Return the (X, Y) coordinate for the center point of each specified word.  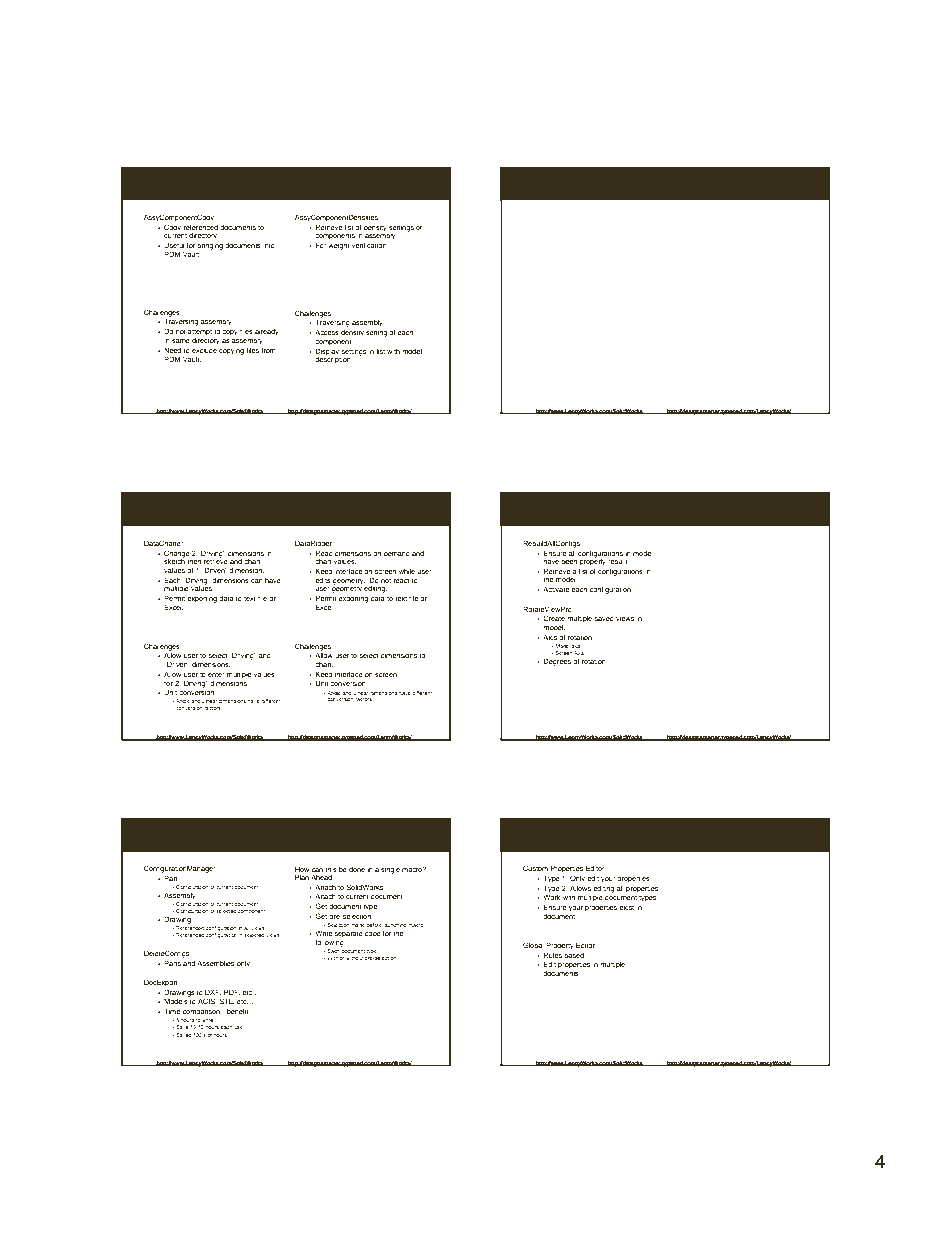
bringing (210, 246)
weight (339, 246)
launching (395, 927)
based (574, 955)
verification (369, 245)
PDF (232, 992)
